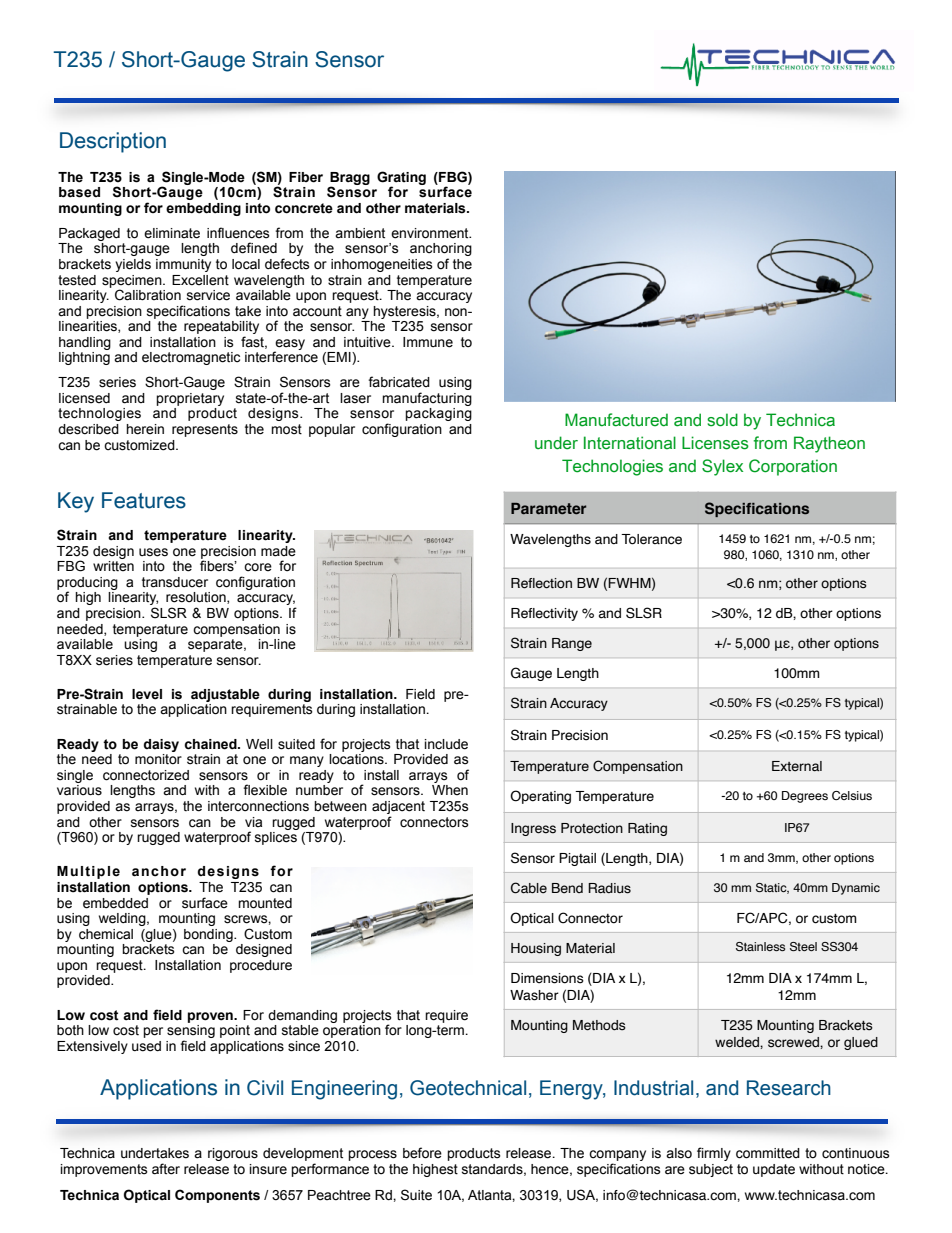 The width and height of the document is (952, 1233). What do you see at coordinates (774, 1170) in the document?
I see `update` at bounding box center [774, 1170].
